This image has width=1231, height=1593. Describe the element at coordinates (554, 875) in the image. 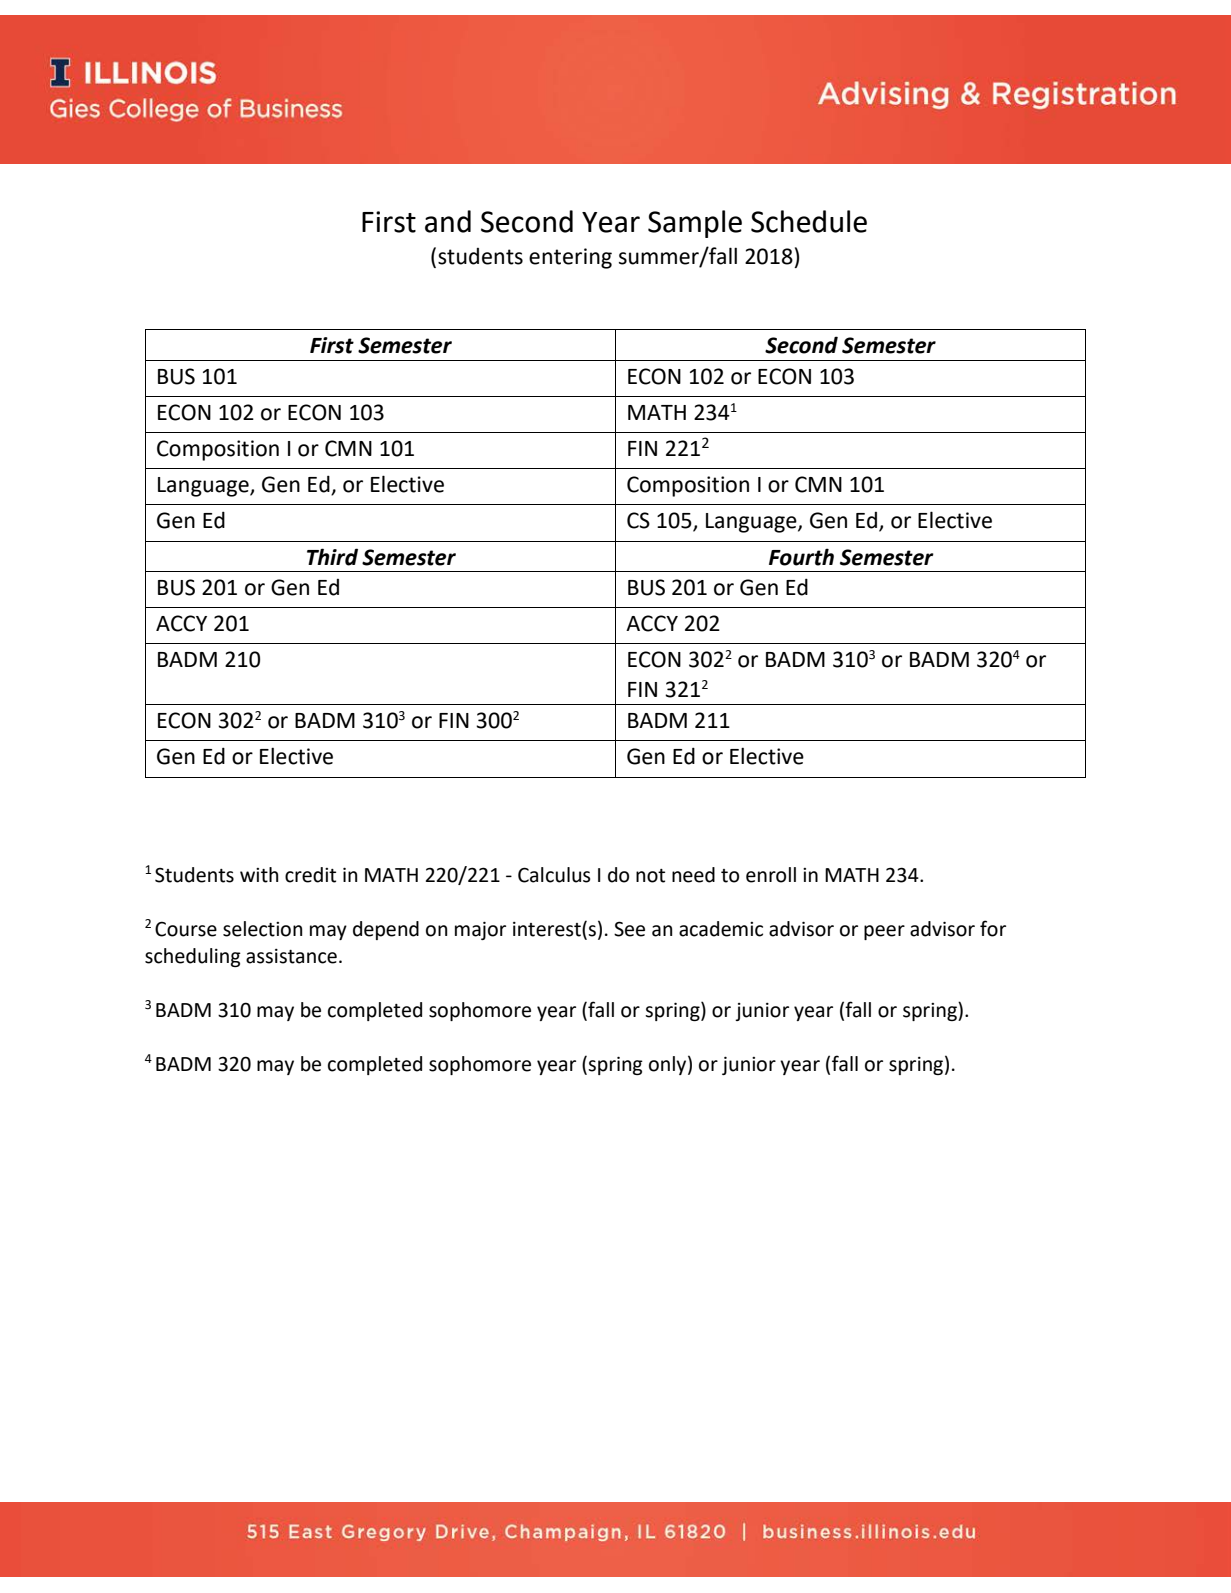

I see `Calculus` at that location.
